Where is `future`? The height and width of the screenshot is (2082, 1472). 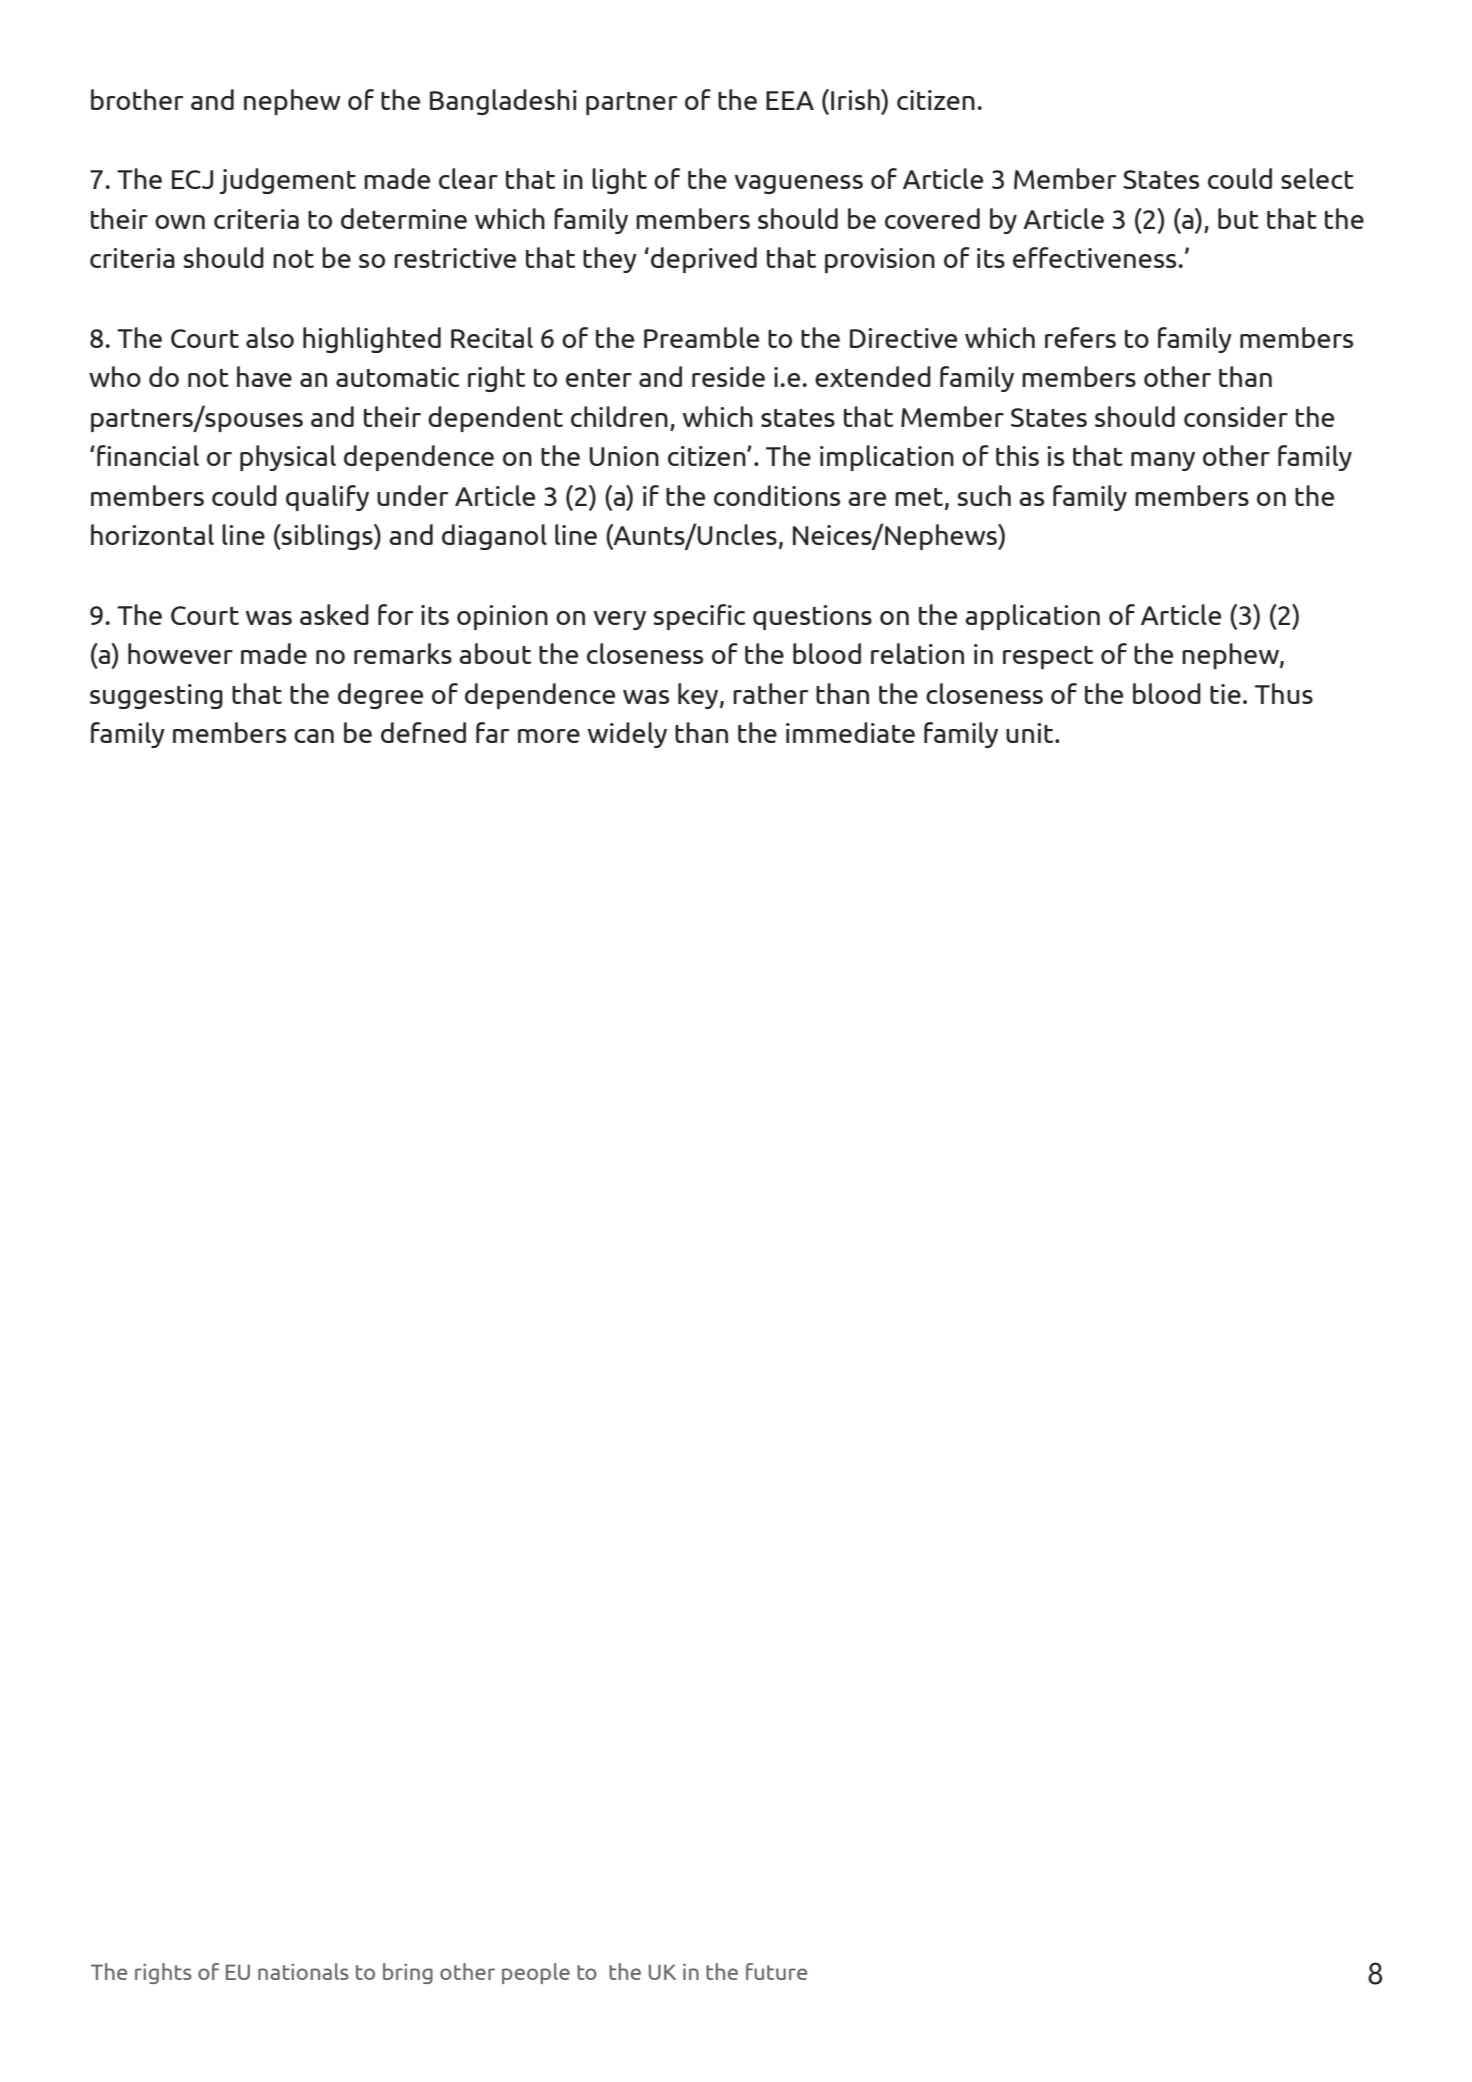 future is located at coordinates (776, 1971).
